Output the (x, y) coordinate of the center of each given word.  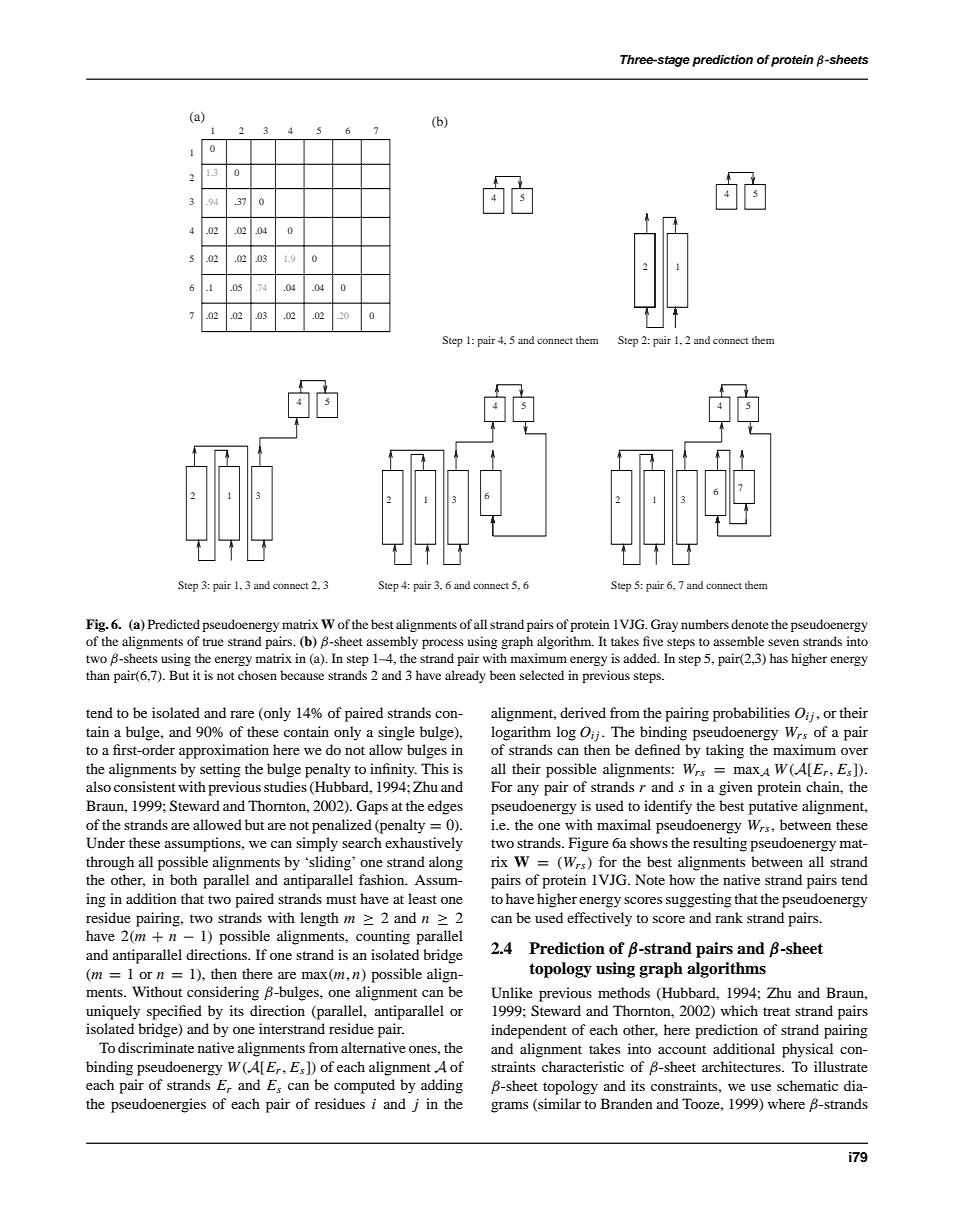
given (736, 788)
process (443, 644)
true (213, 642)
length (319, 919)
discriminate (156, 1047)
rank (729, 917)
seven (783, 642)
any (528, 790)
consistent (145, 786)
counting (383, 937)
